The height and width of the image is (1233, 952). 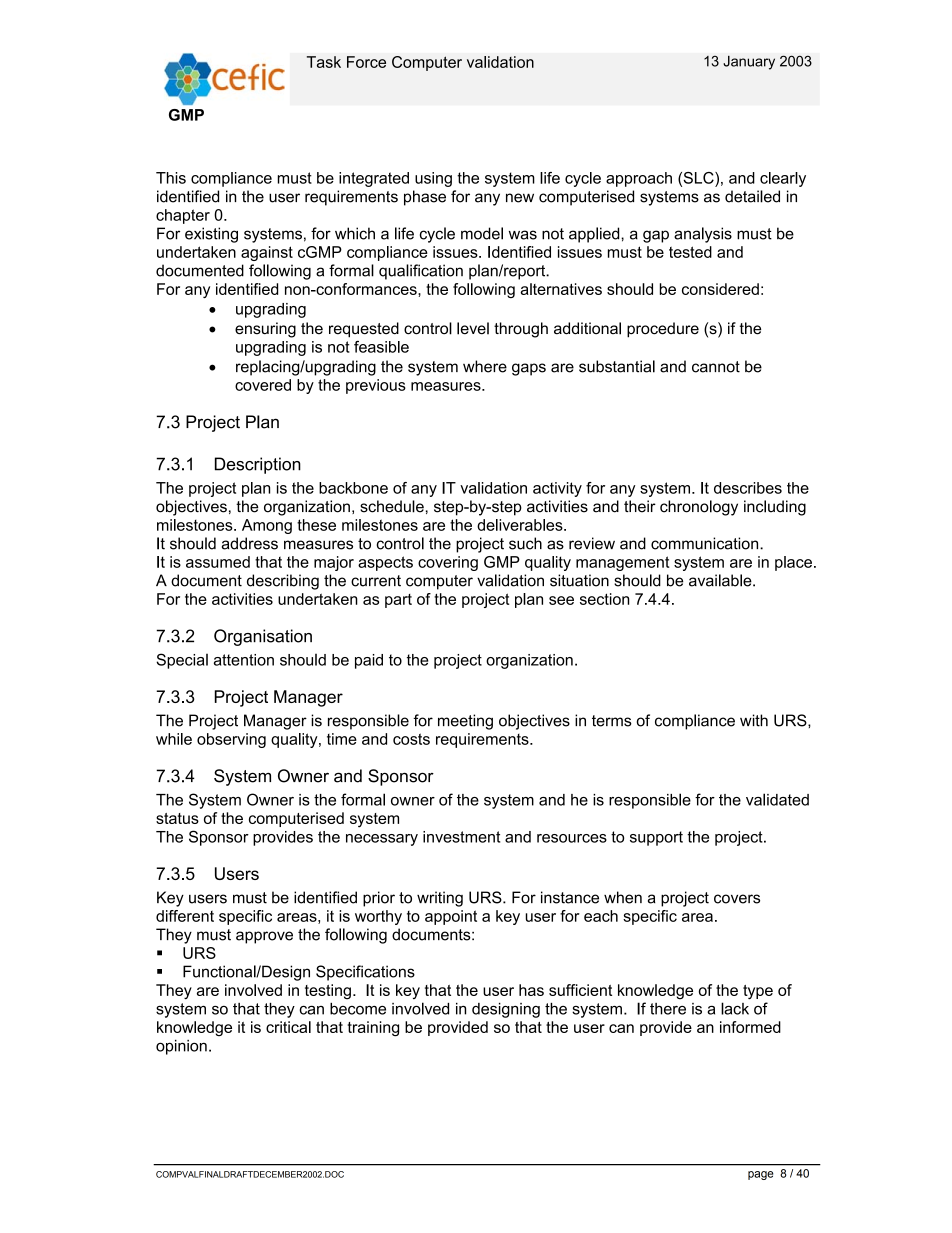 What do you see at coordinates (324, 62) in the image?
I see `Task` at bounding box center [324, 62].
